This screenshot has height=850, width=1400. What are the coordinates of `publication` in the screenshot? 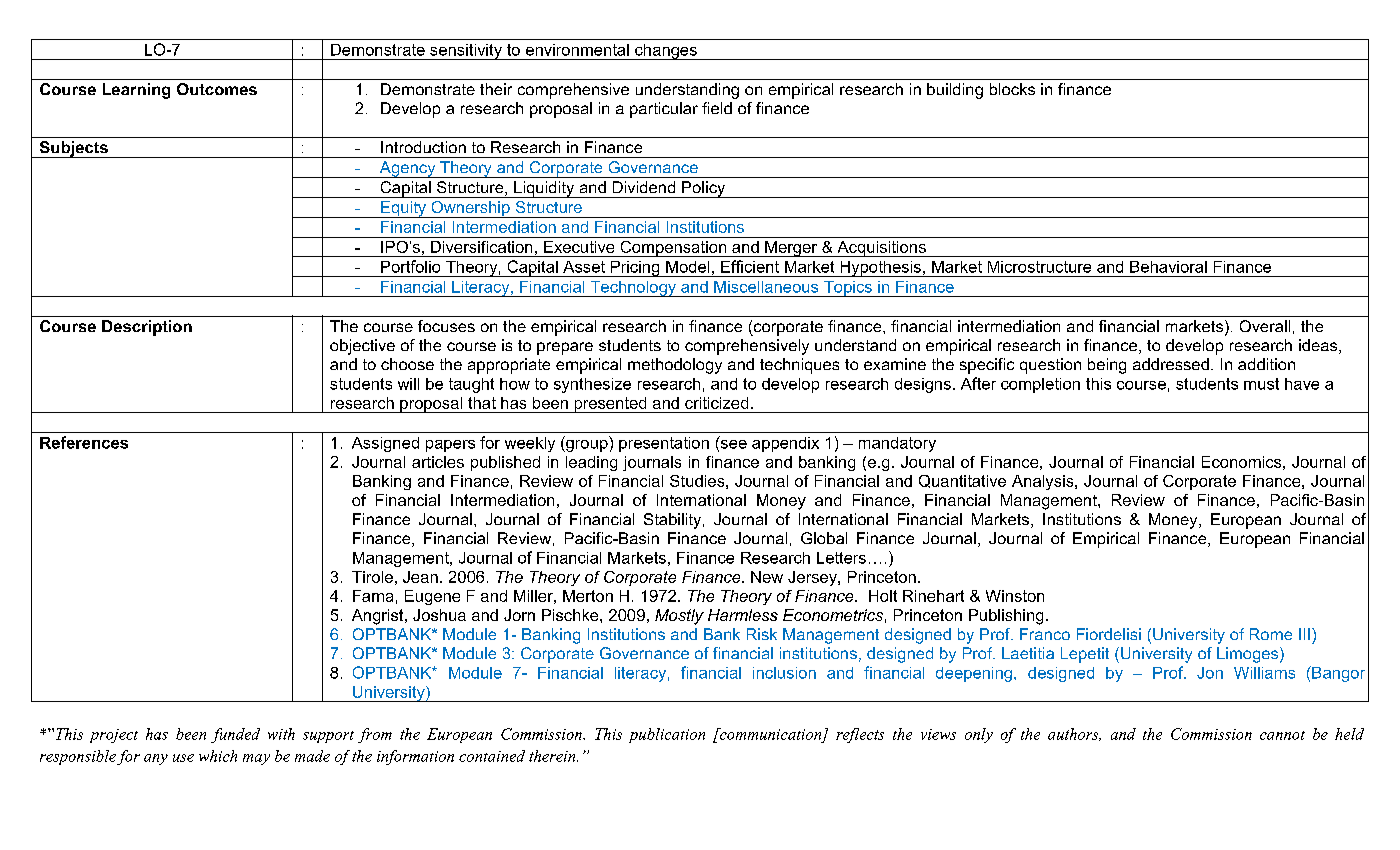 It's located at (667, 735).
